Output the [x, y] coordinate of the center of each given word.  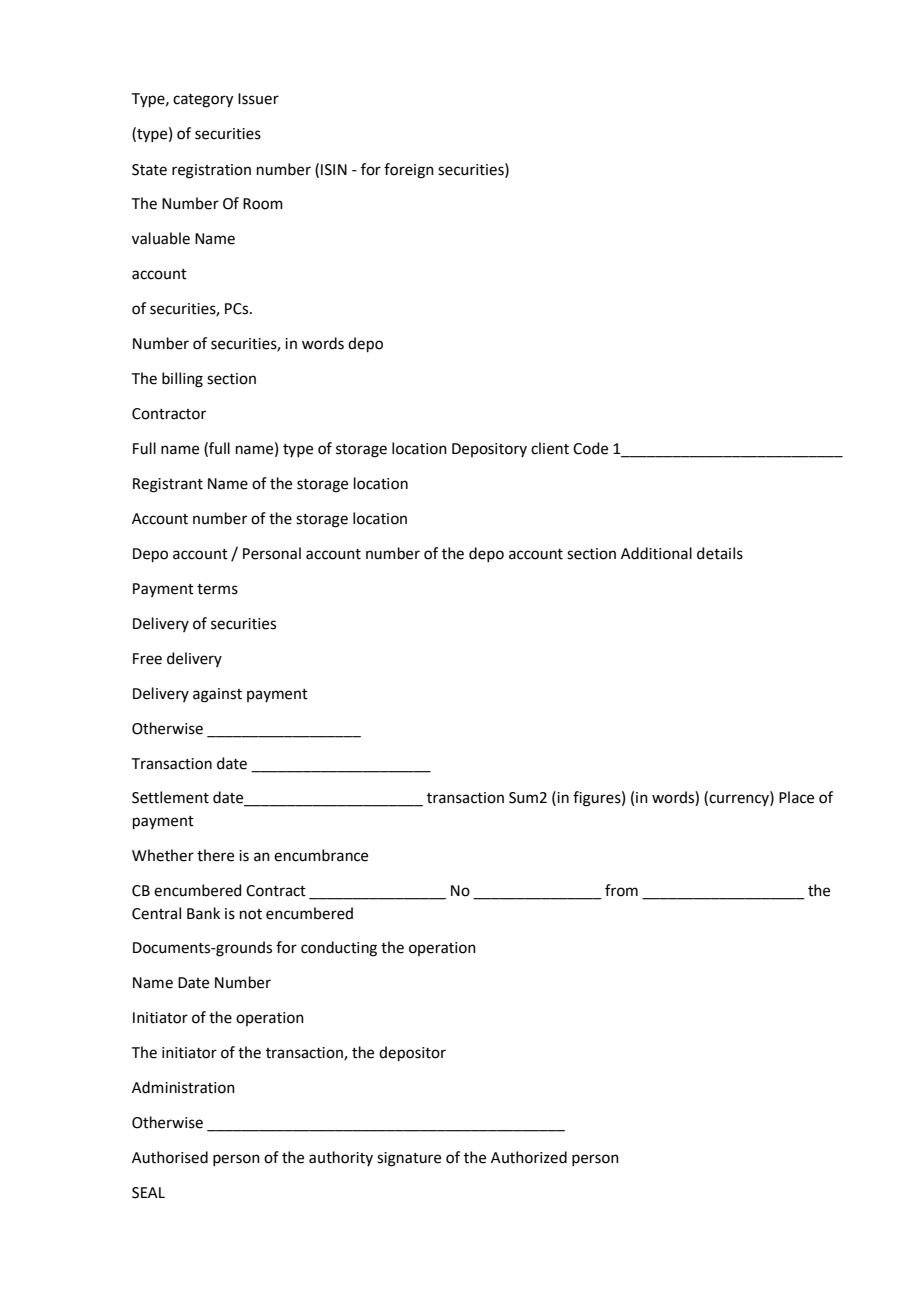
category [203, 101]
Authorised [170, 1157]
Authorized [529, 1157]
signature [409, 1159]
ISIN [334, 170]
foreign [409, 171]
